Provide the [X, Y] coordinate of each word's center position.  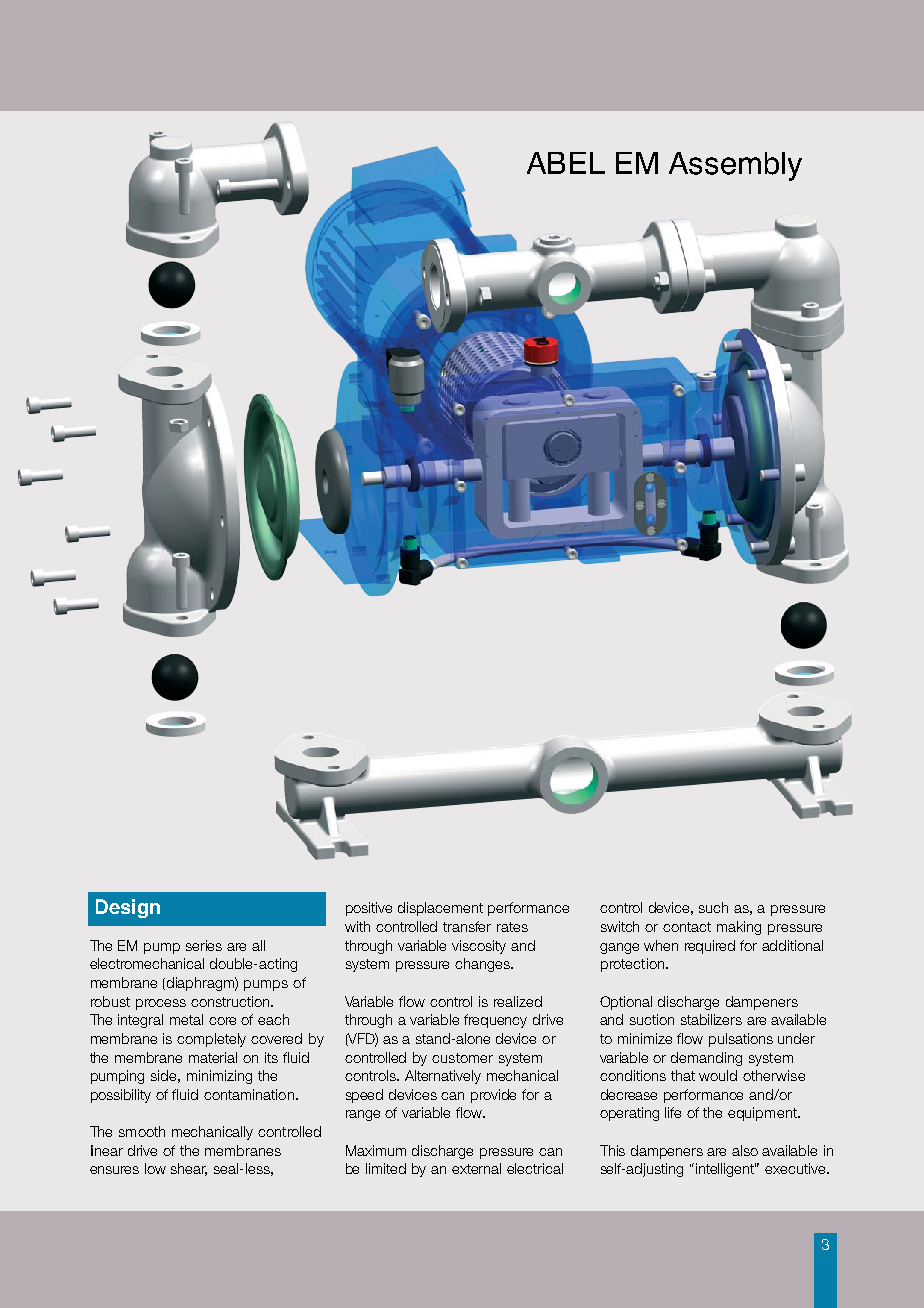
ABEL [566, 163]
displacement [440, 909]
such [713, 907]
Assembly [735, 166]
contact [687, 927]
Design [128, 908]
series [204, 945]
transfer [467, 926]
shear [189, 1169]
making [739, 928]
